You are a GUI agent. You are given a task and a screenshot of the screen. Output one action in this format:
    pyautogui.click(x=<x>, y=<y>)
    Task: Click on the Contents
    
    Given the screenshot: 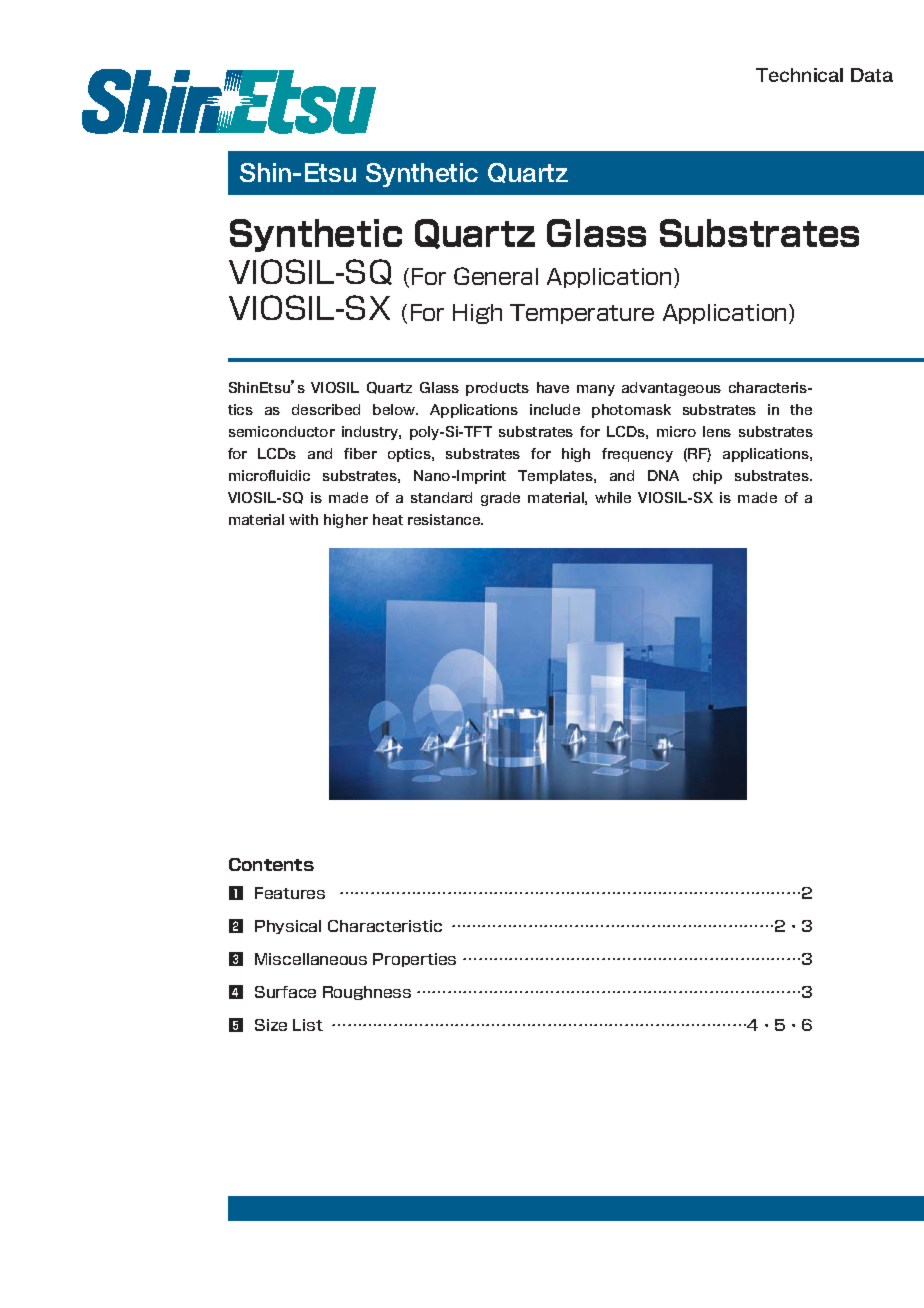 What is the action you would take?
    pyautogui.click(x=271, y=864)
